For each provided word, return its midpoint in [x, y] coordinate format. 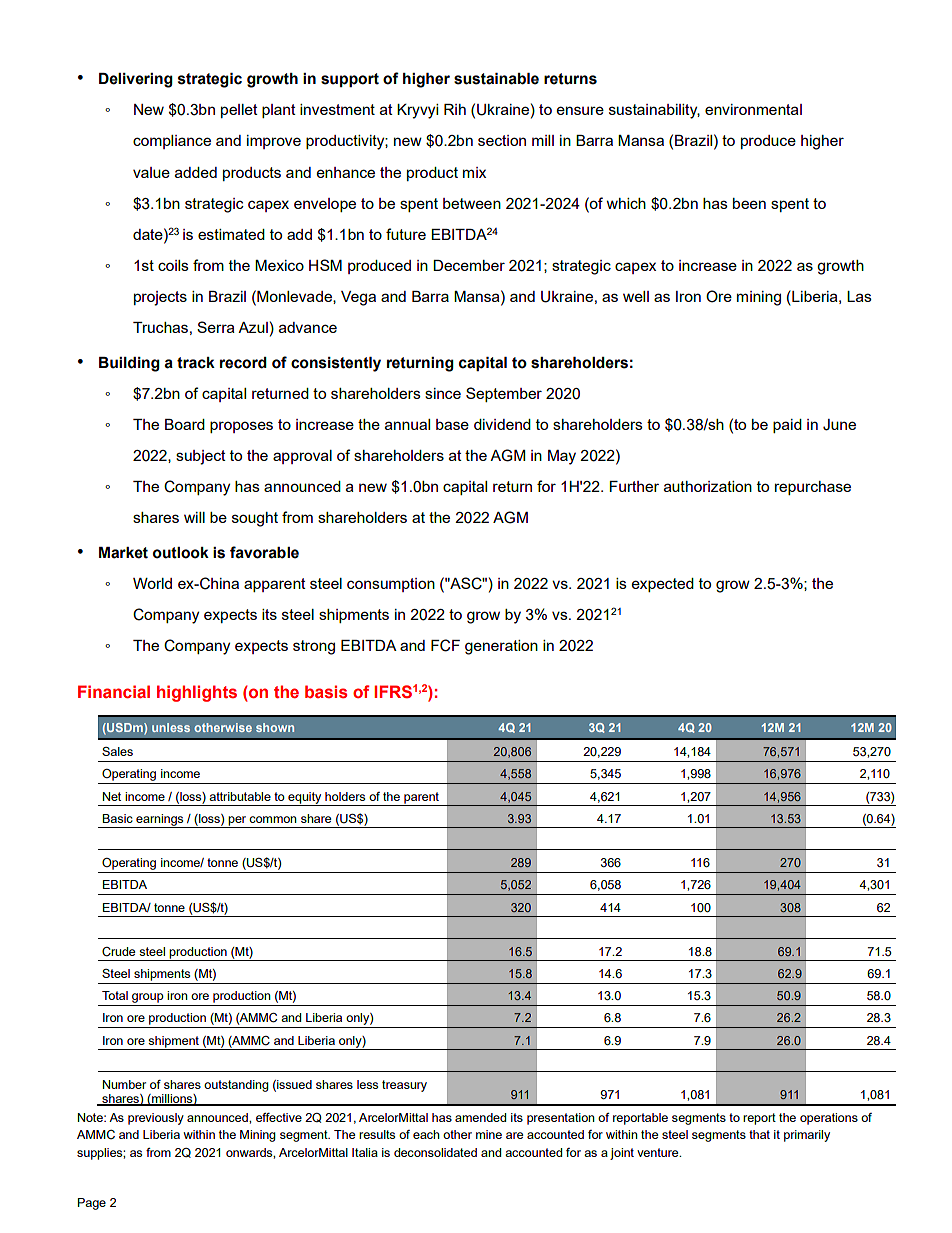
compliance [172, 142]
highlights [197, 693]
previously [156, 1119]
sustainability [654, 111]
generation [501, 647]
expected [663, 585]
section [502, 140]
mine [489, 1134]
